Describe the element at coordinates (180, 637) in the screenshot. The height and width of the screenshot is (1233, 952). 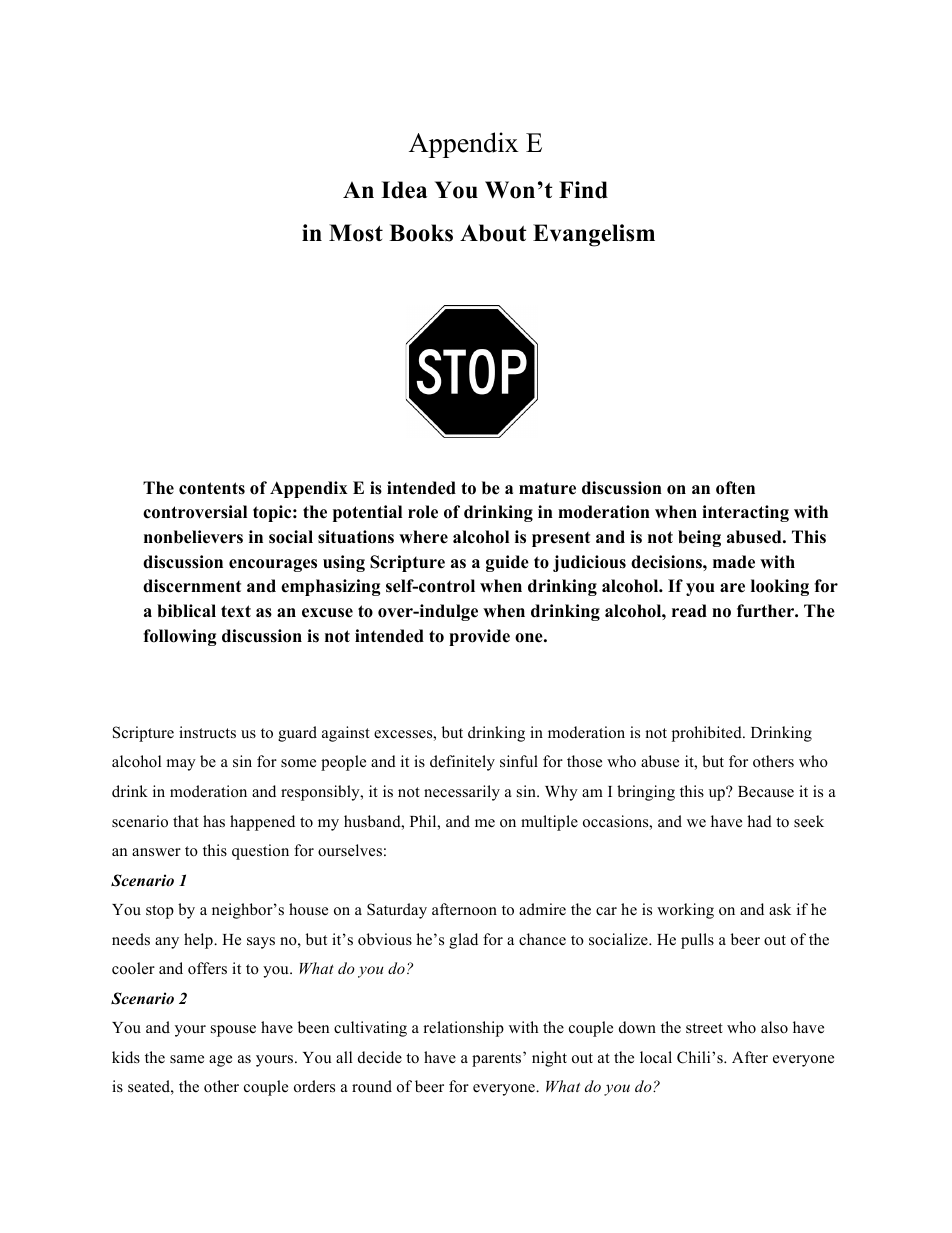
I see `following` at that location.
